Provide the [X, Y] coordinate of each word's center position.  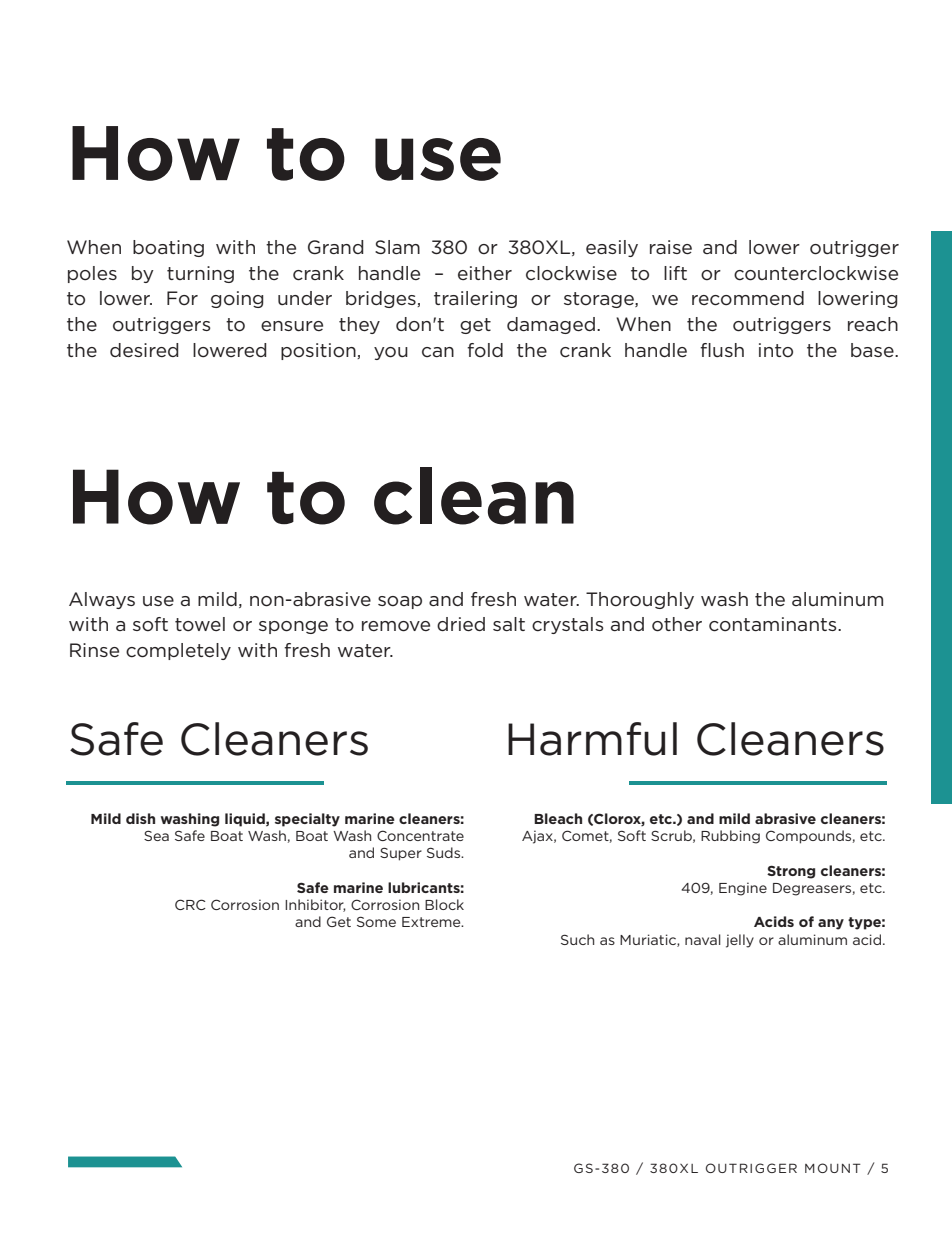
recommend [748, 298]
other [677, 624]
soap [400, 602]
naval [703, 939]
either [485, 273]
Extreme [432, 922]
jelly [740, 941]
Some [376, 921]
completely [178, 651]
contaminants [774, 624]
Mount [833, 1168]
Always [102, 600]
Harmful [592, 739]
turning [200, 274]
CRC [190, 904]
